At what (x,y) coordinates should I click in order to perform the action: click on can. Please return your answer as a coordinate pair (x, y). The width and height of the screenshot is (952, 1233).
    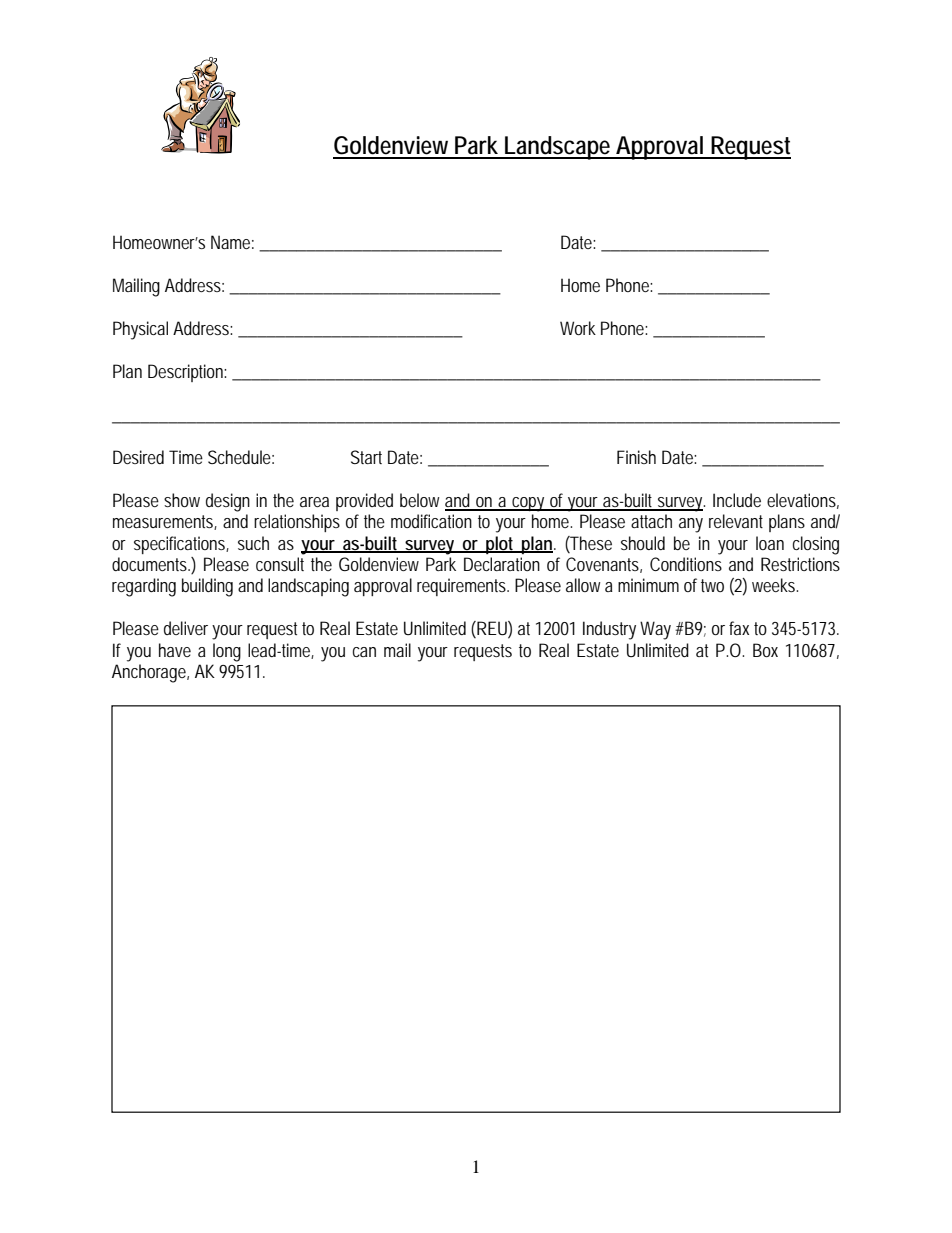
    Looking at the image, I should click on (364, 652).
